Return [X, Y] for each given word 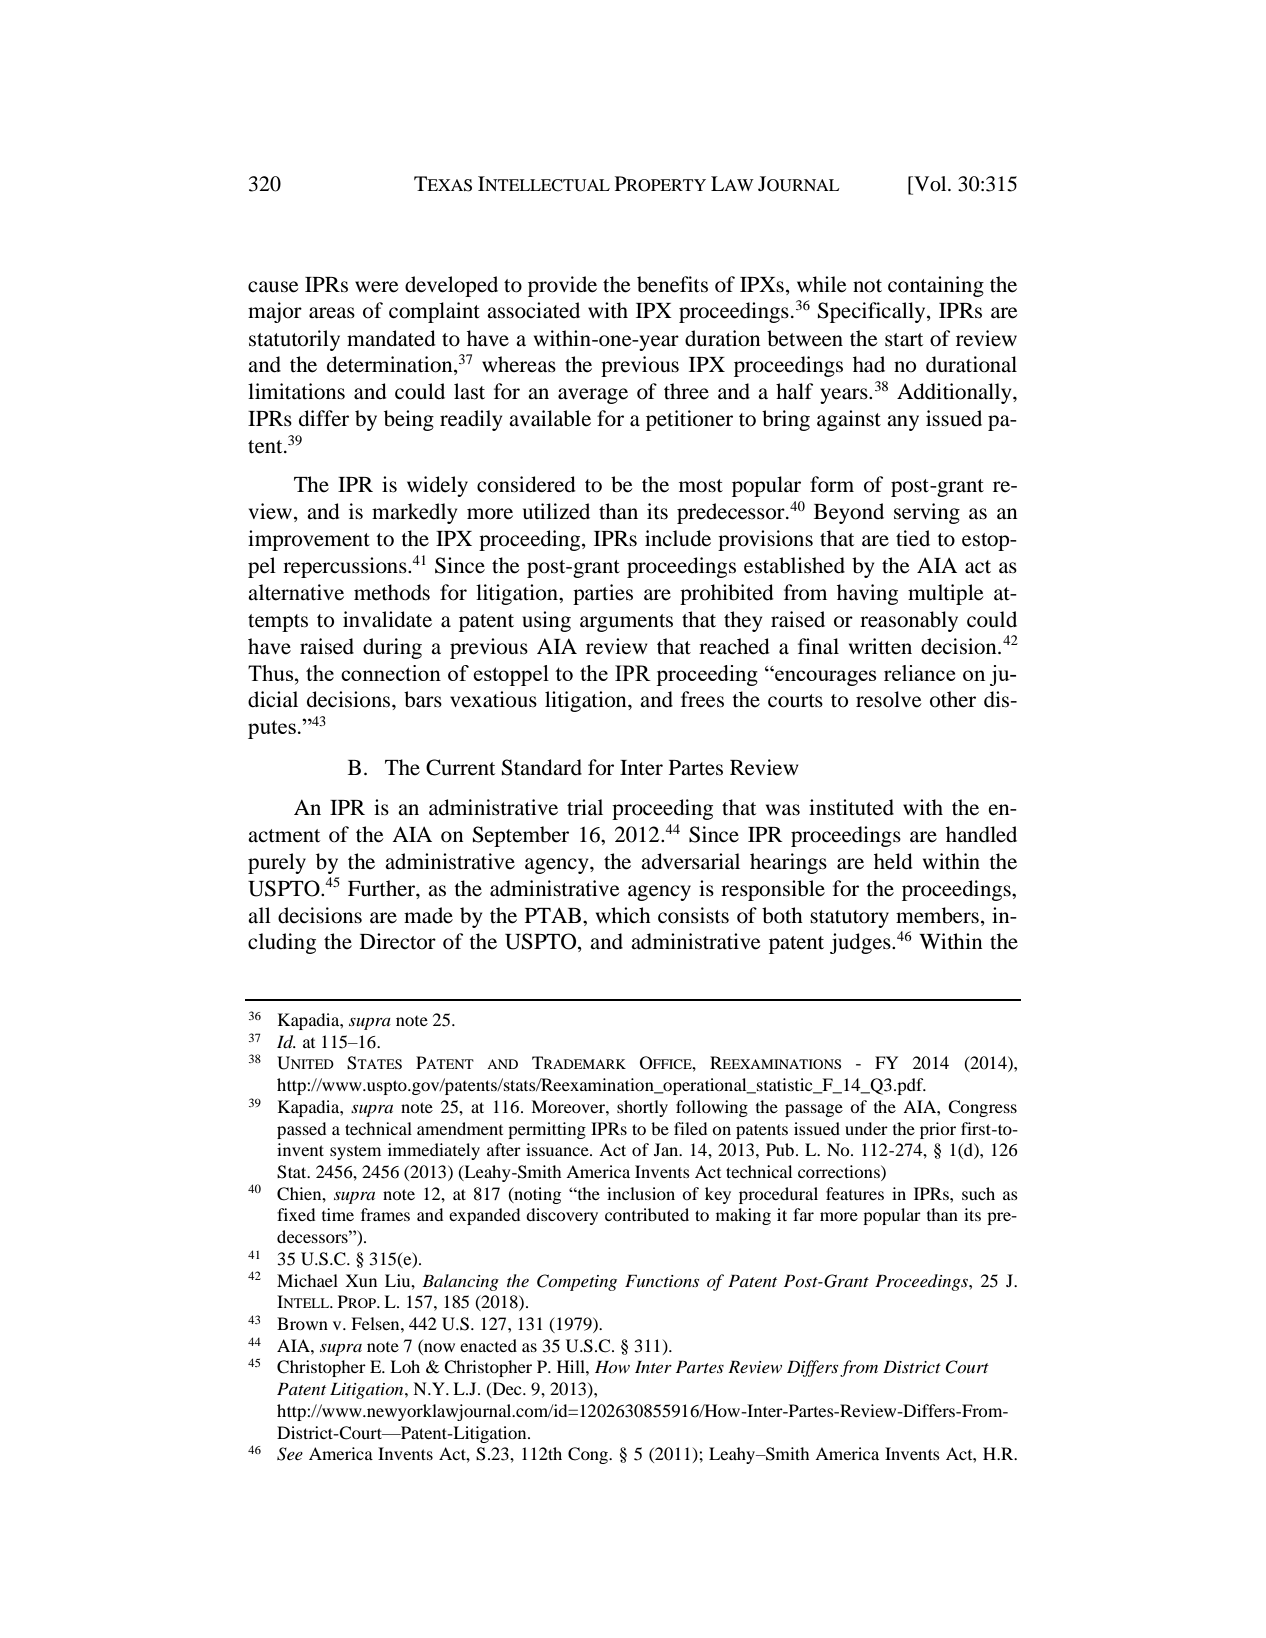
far [803, 1214]
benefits [672, 284]
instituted [851, 807]
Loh [405, 1366]
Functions [662, 1281]
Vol [930, 184]
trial [585, 807]
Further [382, 888]
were [377, 287]
